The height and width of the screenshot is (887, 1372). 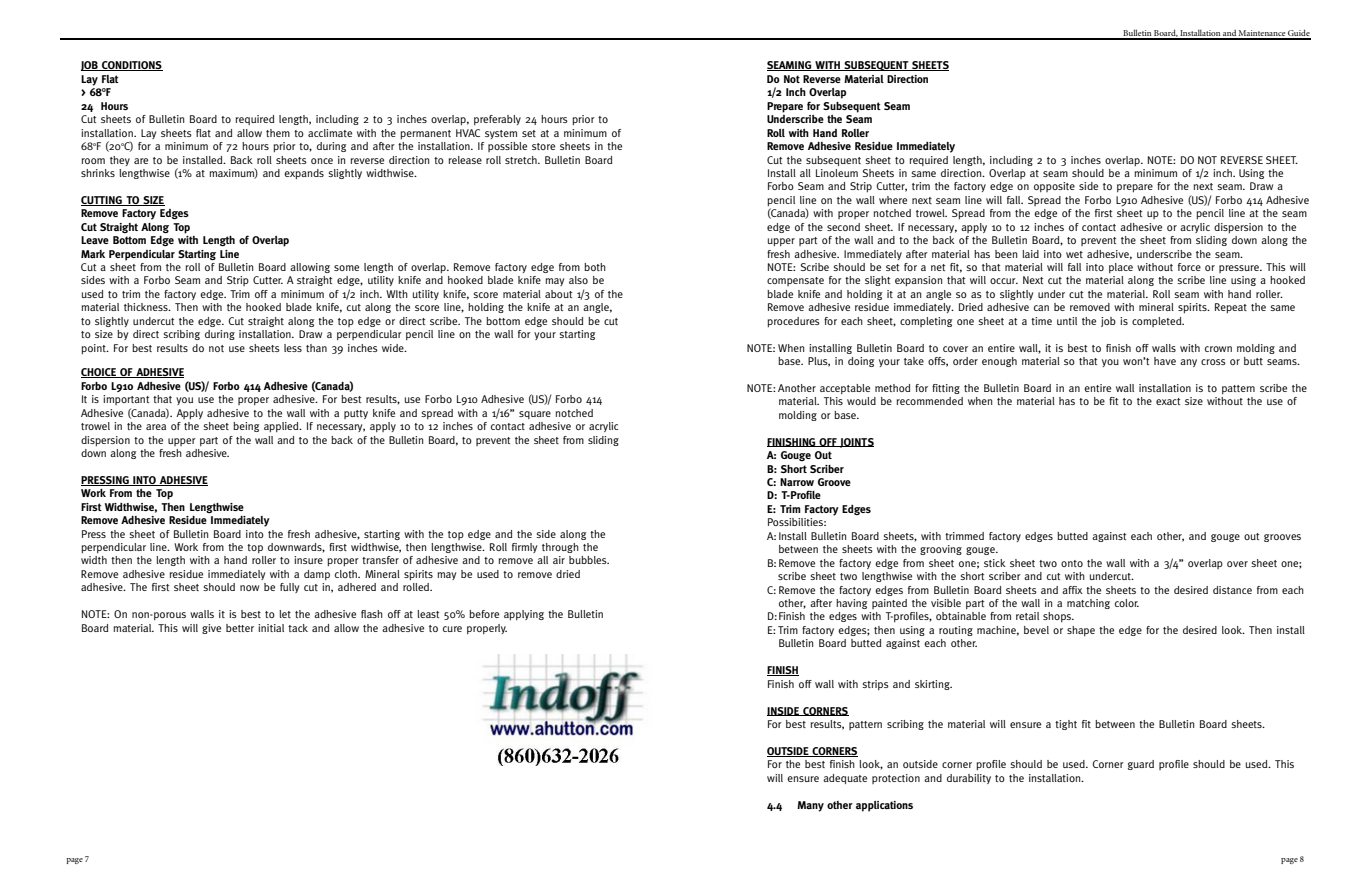 I want to click on being, so click(x=246, y=427).
